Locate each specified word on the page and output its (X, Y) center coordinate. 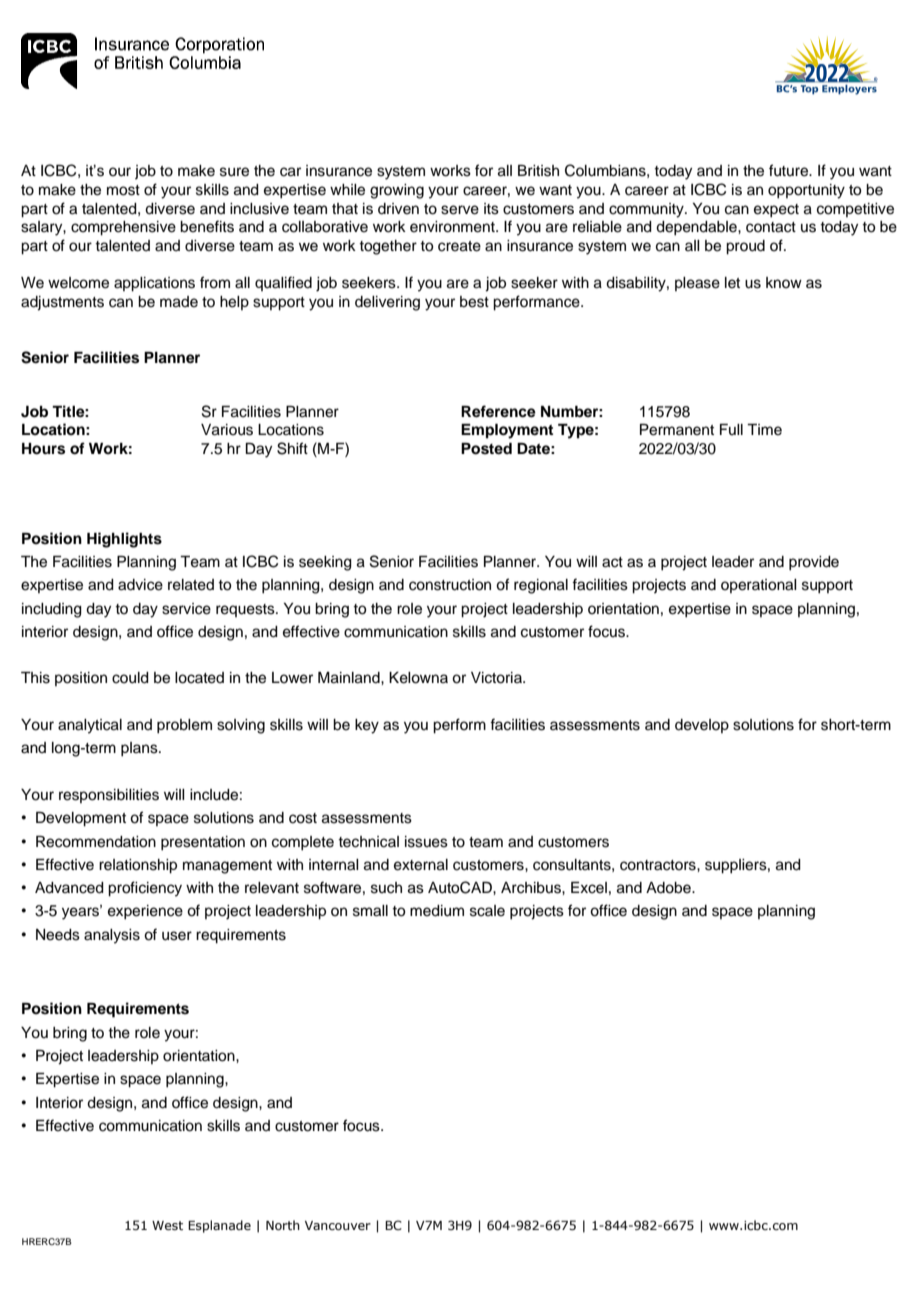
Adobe (669, 888)
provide (814, 563)
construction (450, 585)
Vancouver (338, 1225)
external (421, 865)
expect (776, 211)
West (167, 1225)
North (283, 1225)
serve (460, 210)
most (123, 190)
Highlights (124, 540)
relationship (138, 866)
